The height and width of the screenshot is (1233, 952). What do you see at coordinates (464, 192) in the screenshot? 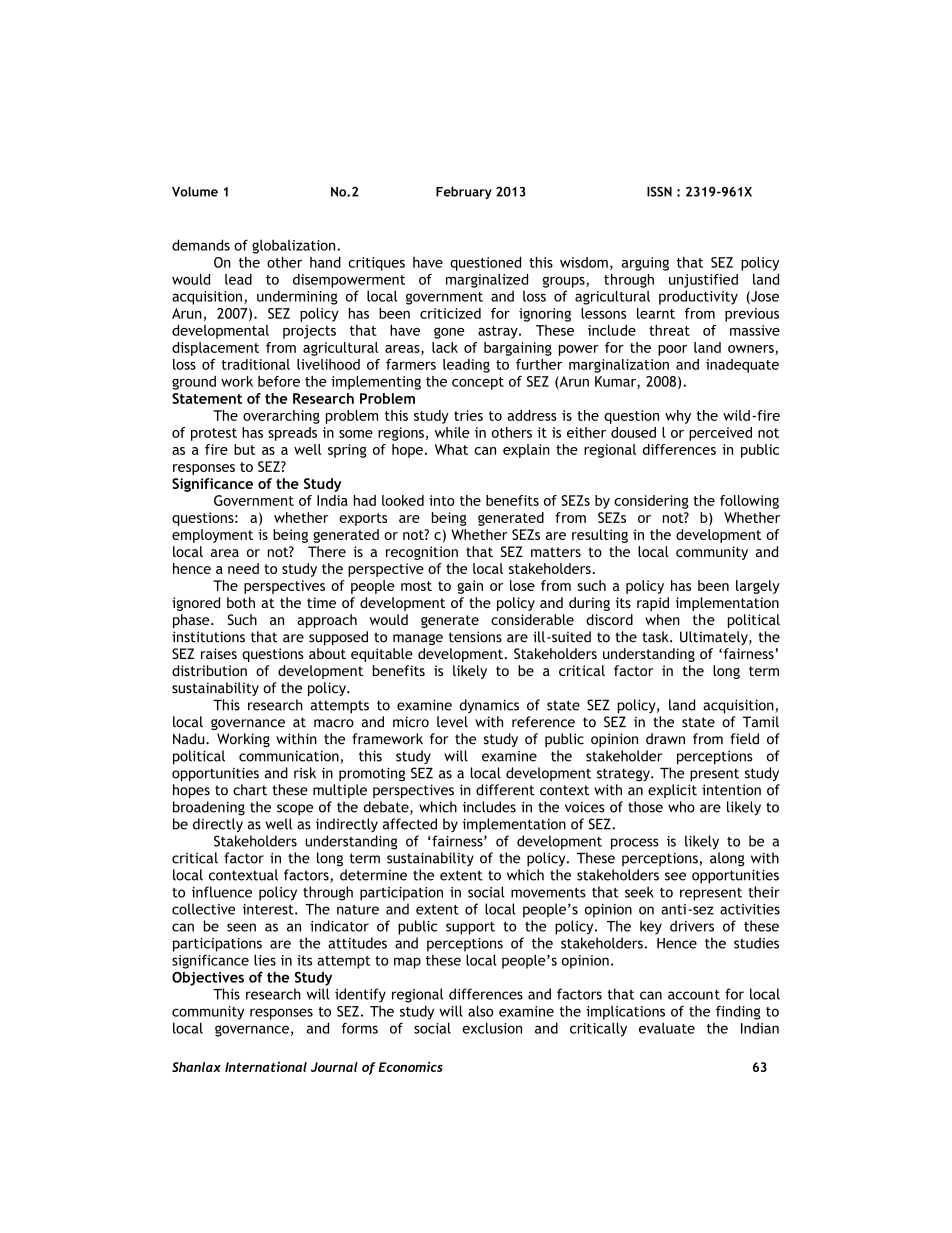
I see `February` at bounding box center [464, 192].
